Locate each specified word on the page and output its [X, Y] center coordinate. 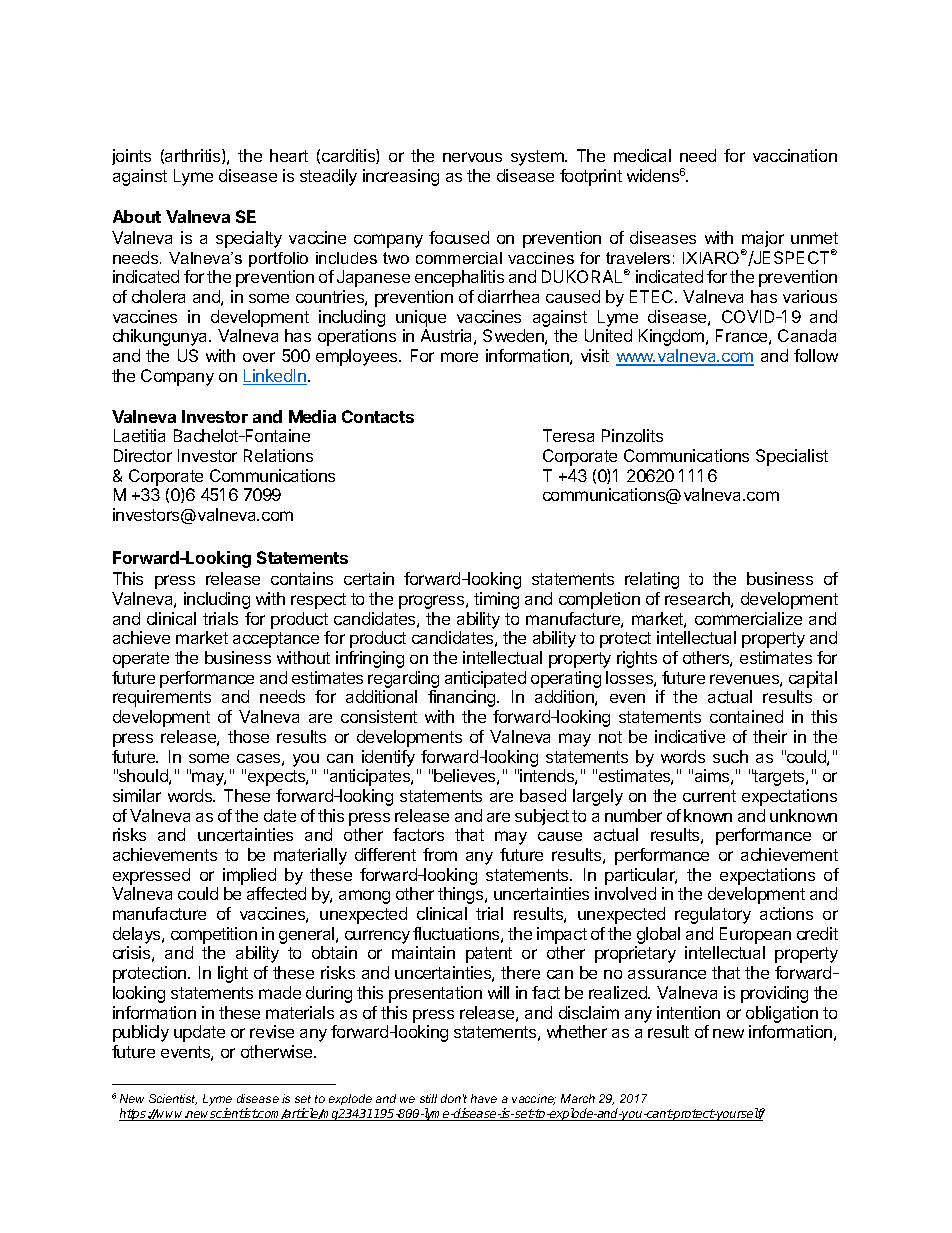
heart [289, 155]
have [484, 1098]
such [730, 756]
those [248, 736]
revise [272, 1031]
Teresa [568, 435]
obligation [782, 1014]
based [543, 795]
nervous [472, 157]
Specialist [792, 457]
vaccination [795, 155]
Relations [278, 455]
